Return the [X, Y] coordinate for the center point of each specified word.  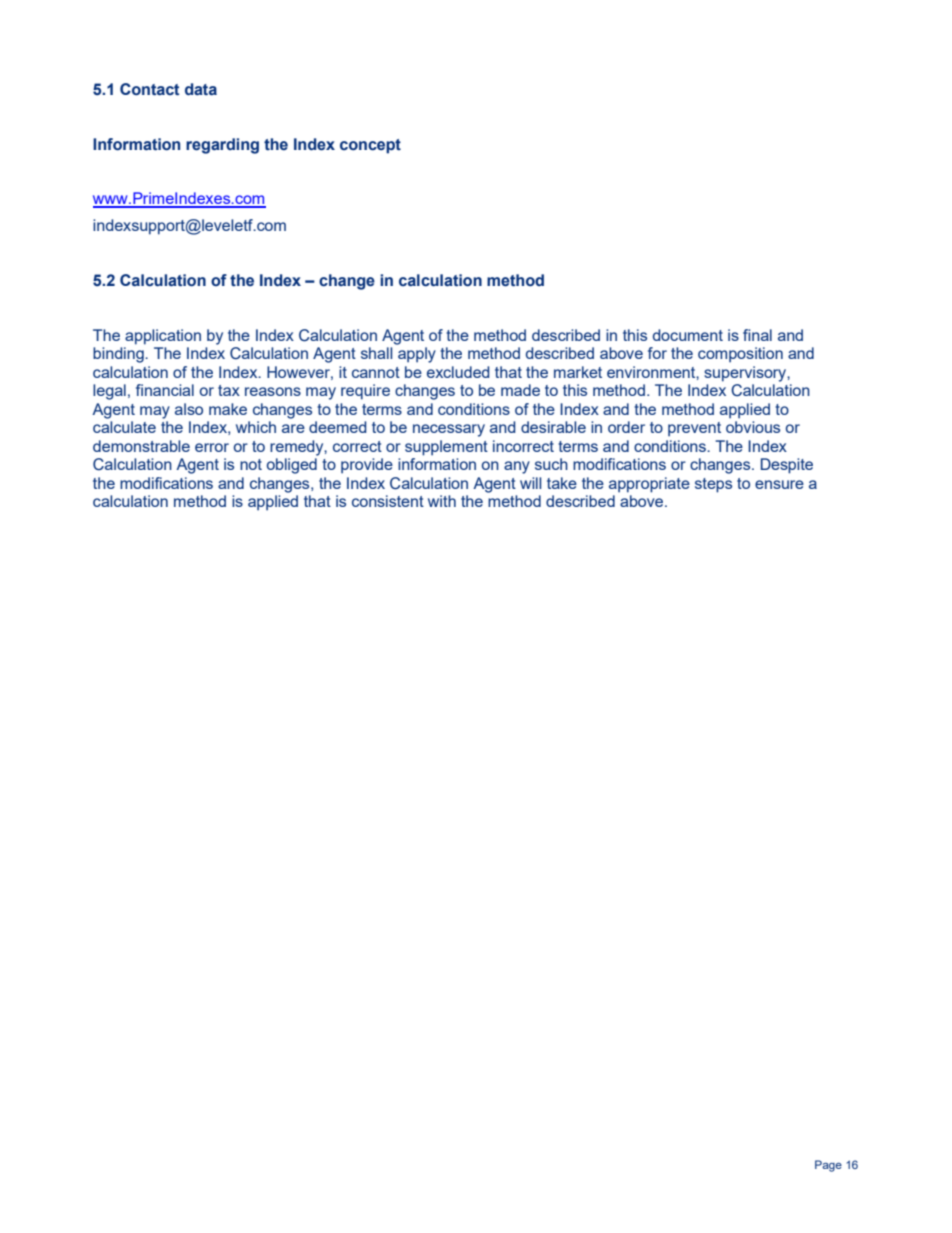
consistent [388, 501]
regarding [222, 146]
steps [713, 485]
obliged [292, 466]
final [757, 335]
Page [828, 1166]
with [442, 501]
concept [370, 146]
